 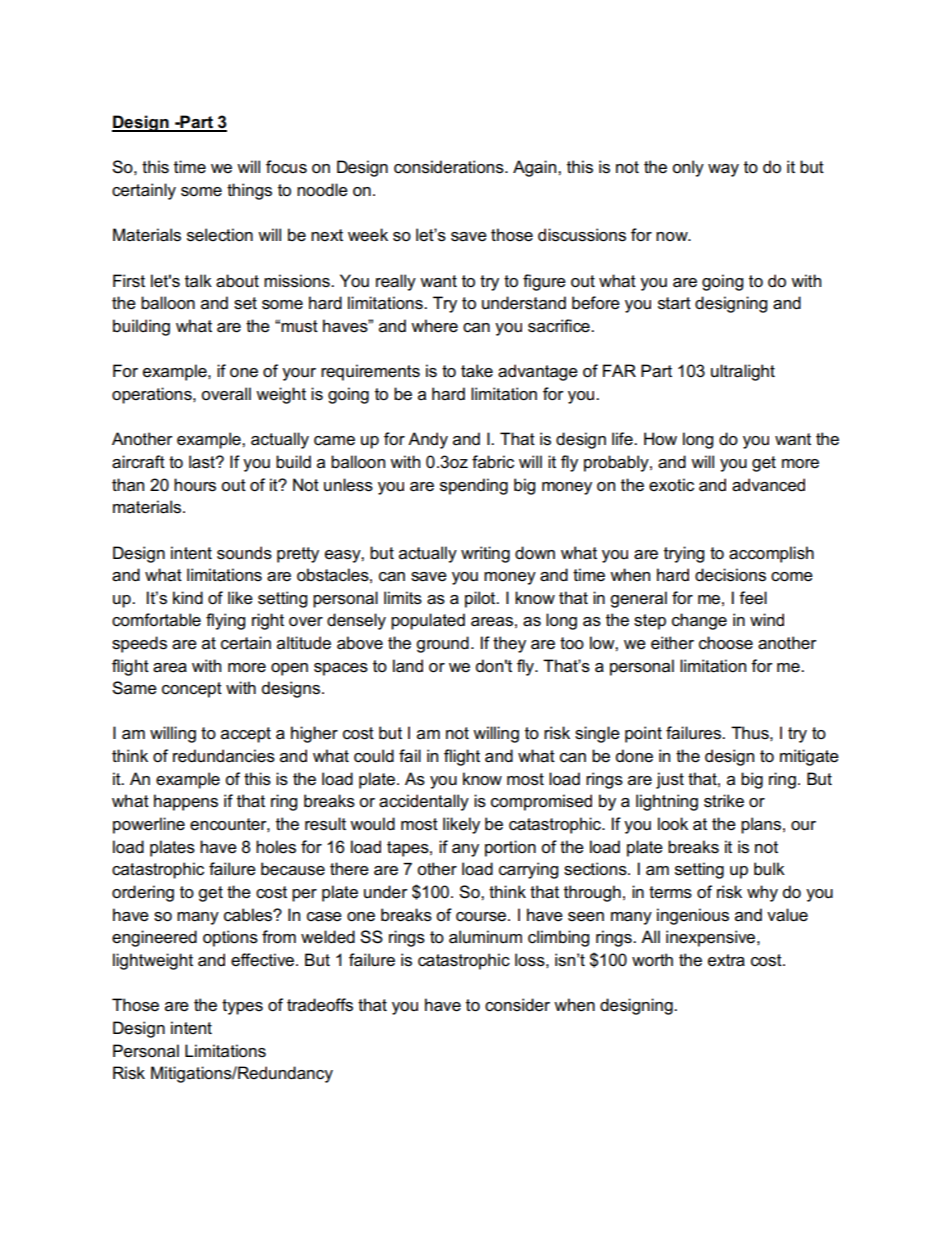 What do you see at coordinates (249, 191) in the page?
I see `things` at bounding box center [249, 191].
